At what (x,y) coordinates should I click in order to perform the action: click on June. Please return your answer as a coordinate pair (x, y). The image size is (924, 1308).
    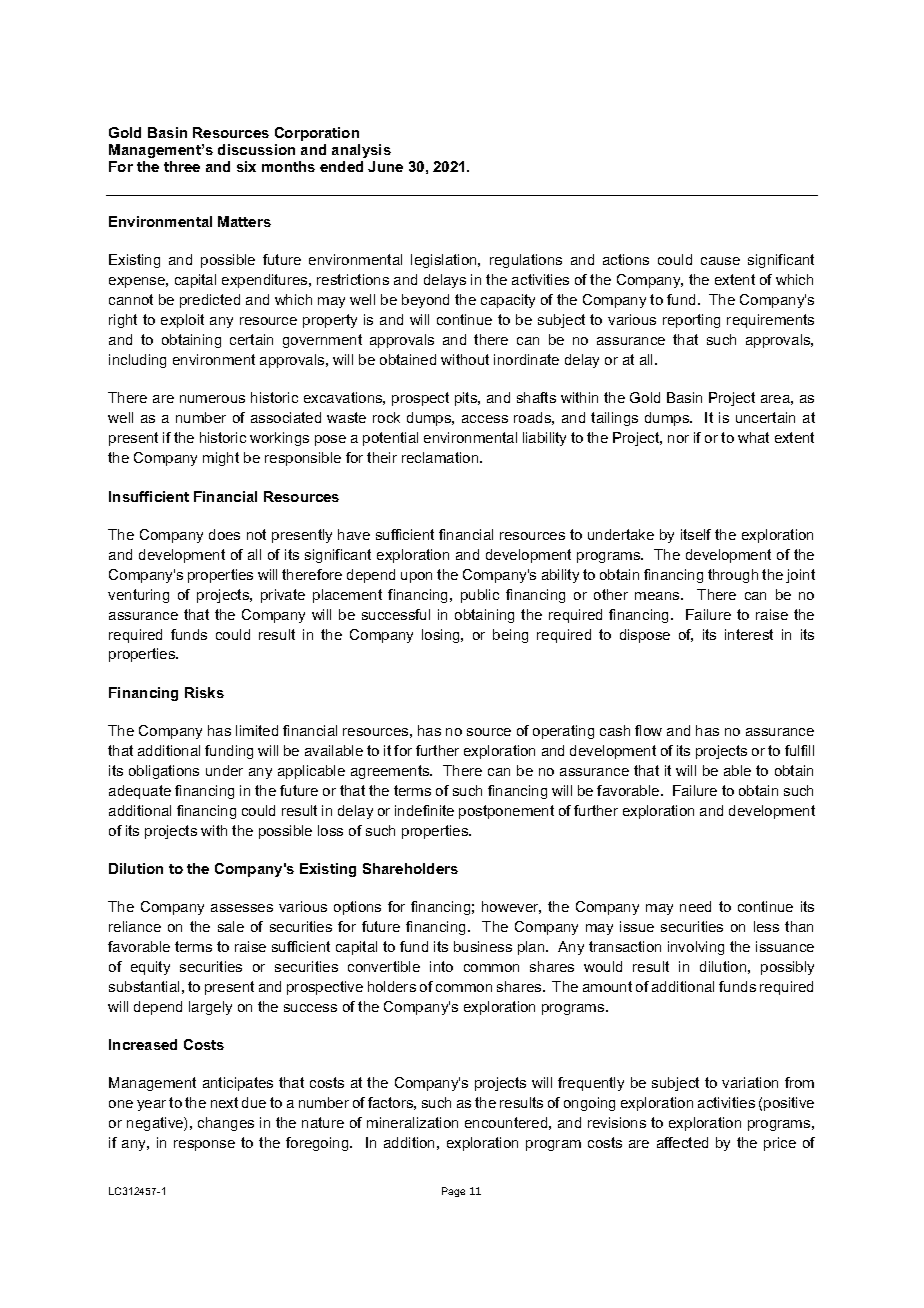
    Looking at the image, I should click on (385, 166).
